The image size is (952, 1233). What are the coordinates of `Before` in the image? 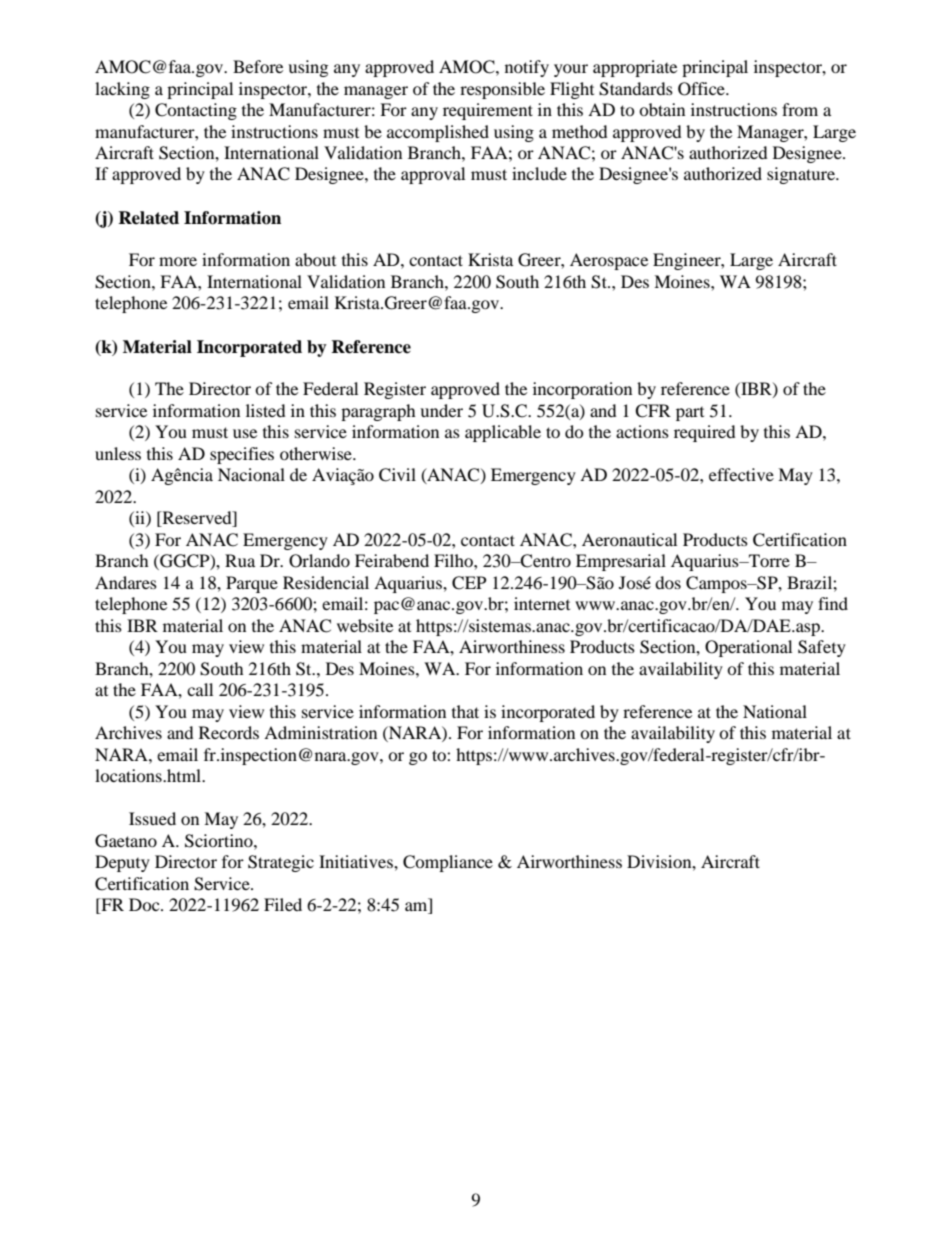 It's located at (258, 66).
